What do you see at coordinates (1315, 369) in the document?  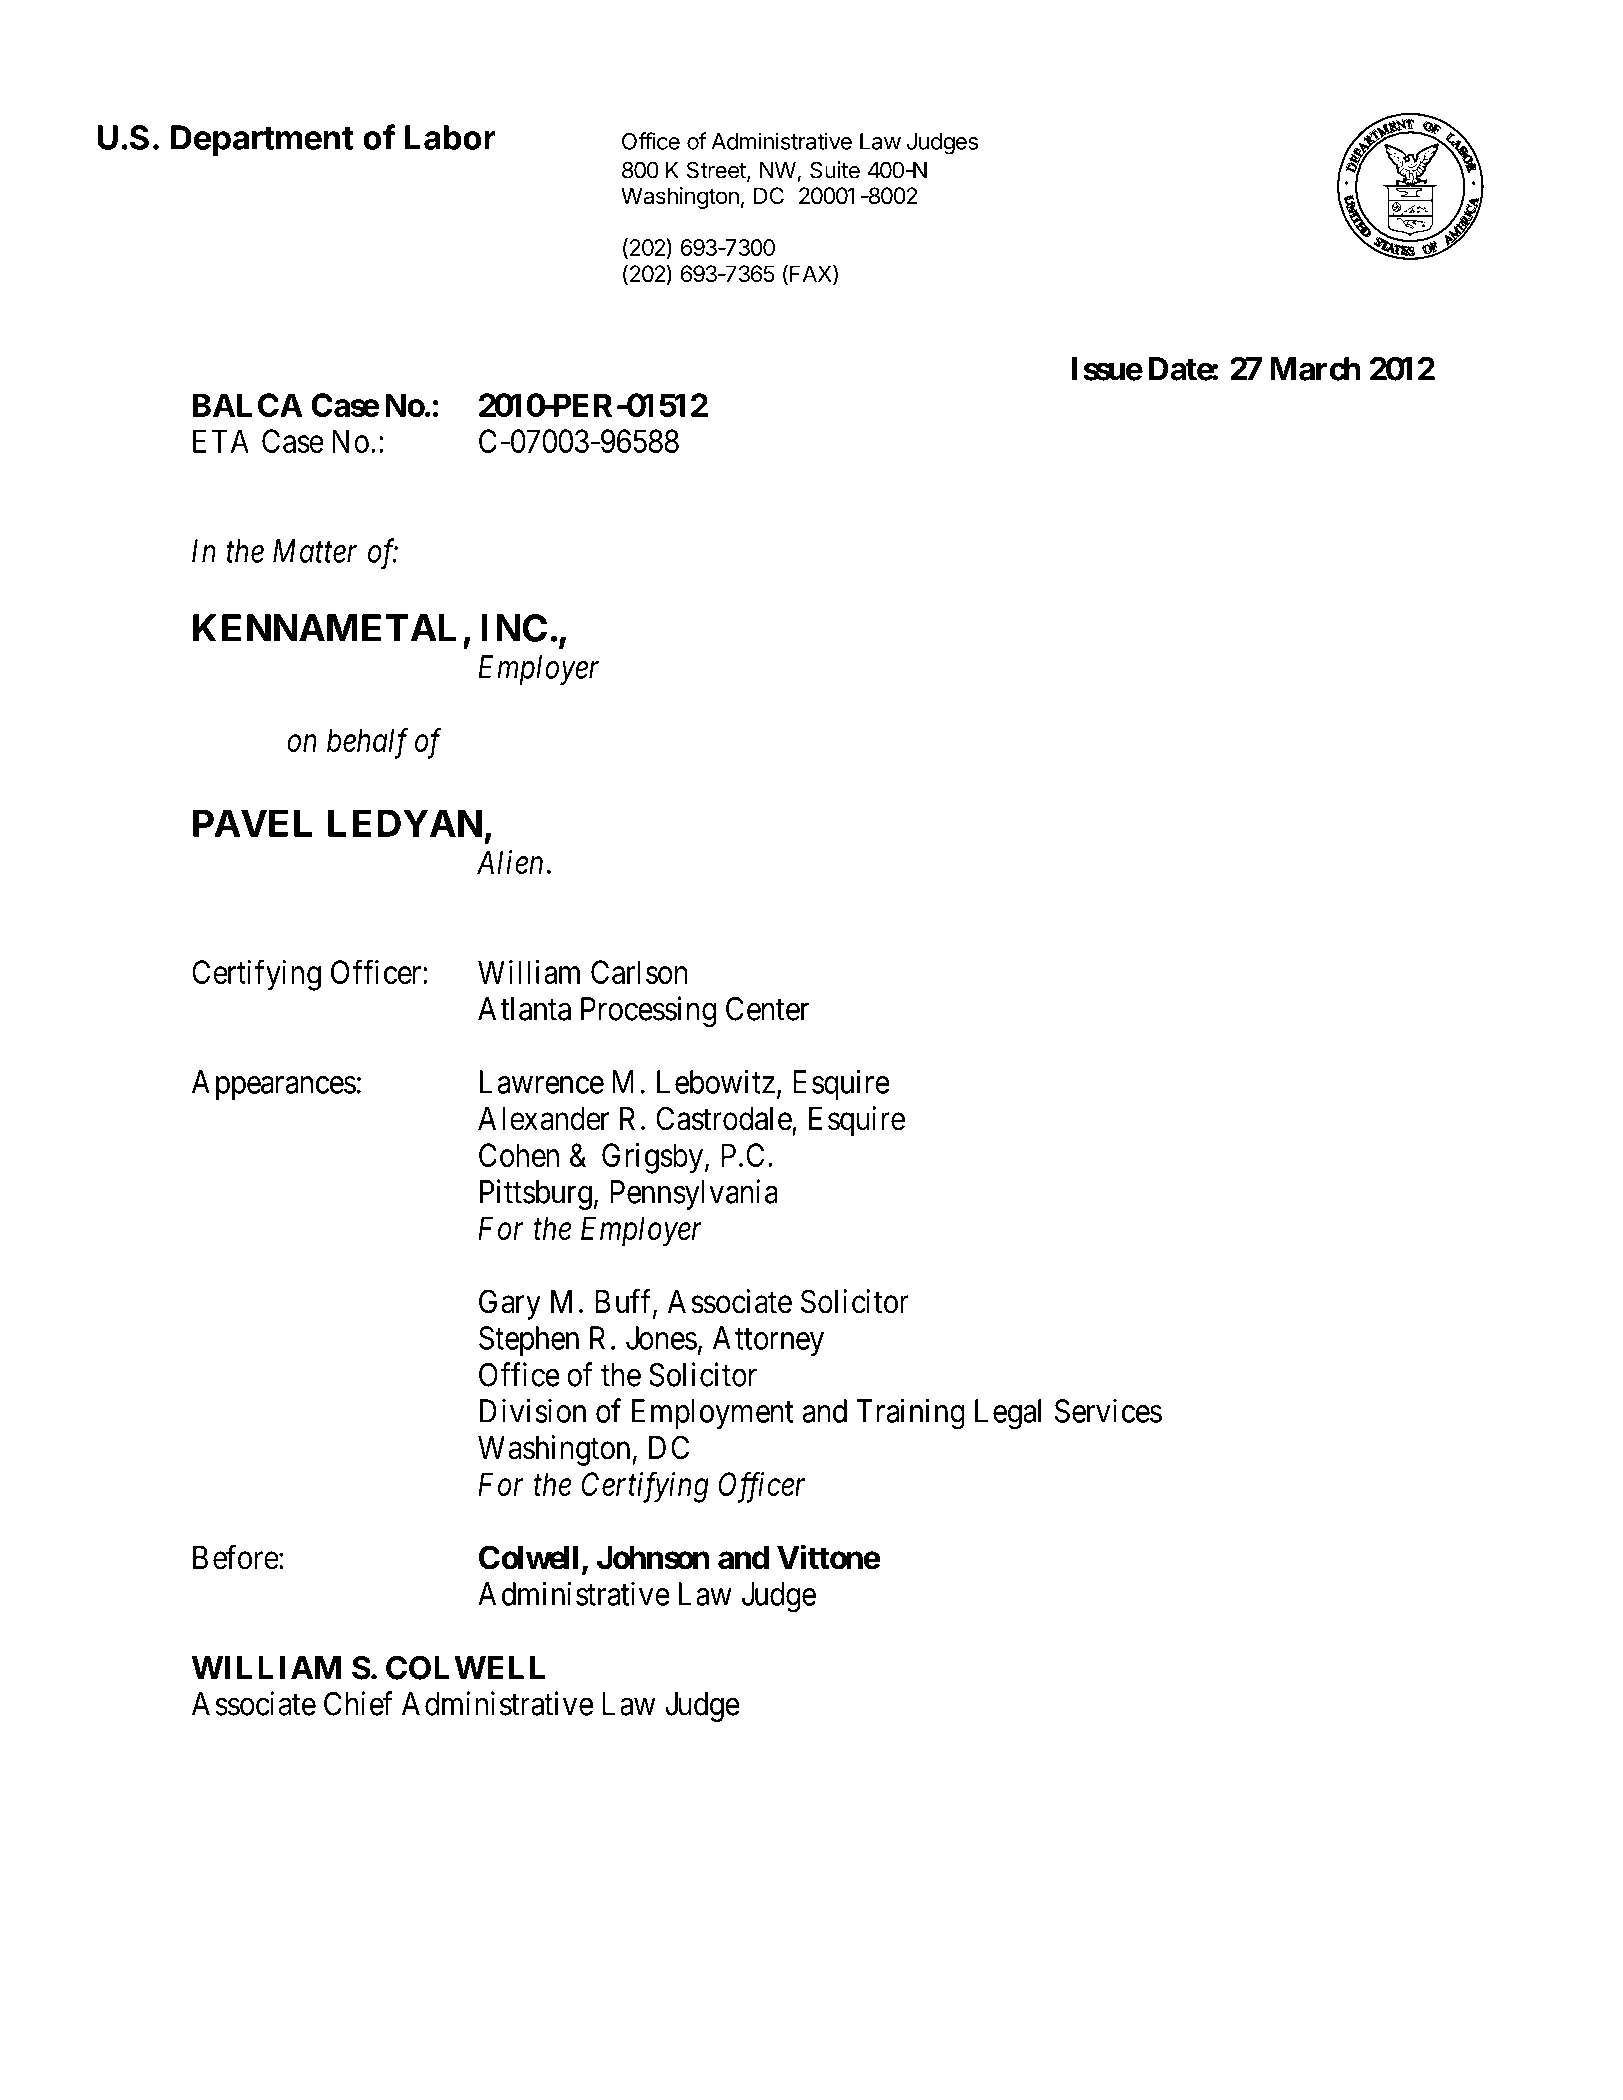 I see `March` at bounding box center [1315, 369].
